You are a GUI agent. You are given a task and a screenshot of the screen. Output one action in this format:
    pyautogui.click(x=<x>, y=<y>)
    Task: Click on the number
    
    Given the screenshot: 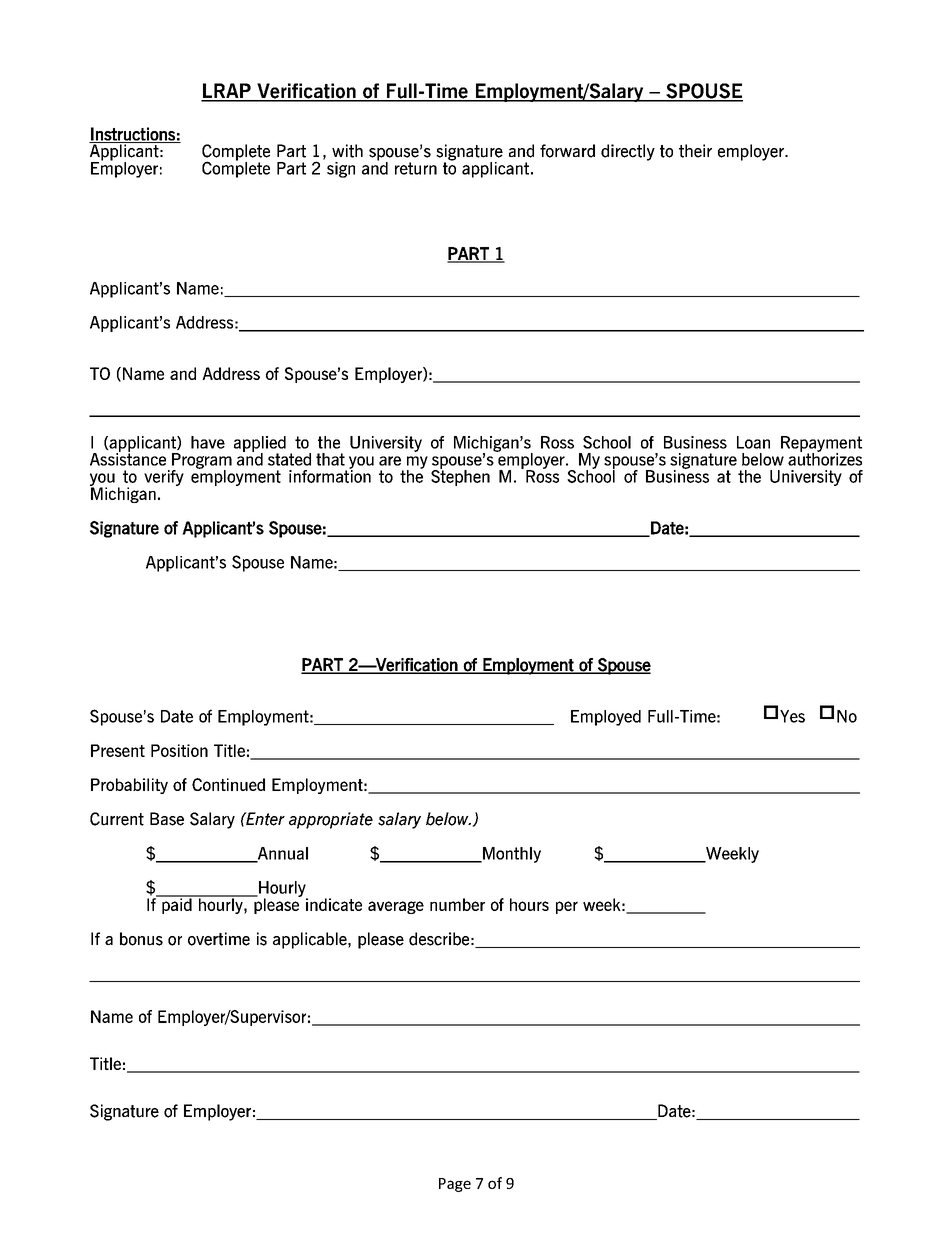 What is the action you would take?
    pyautogui.click(x=457, y=904)
